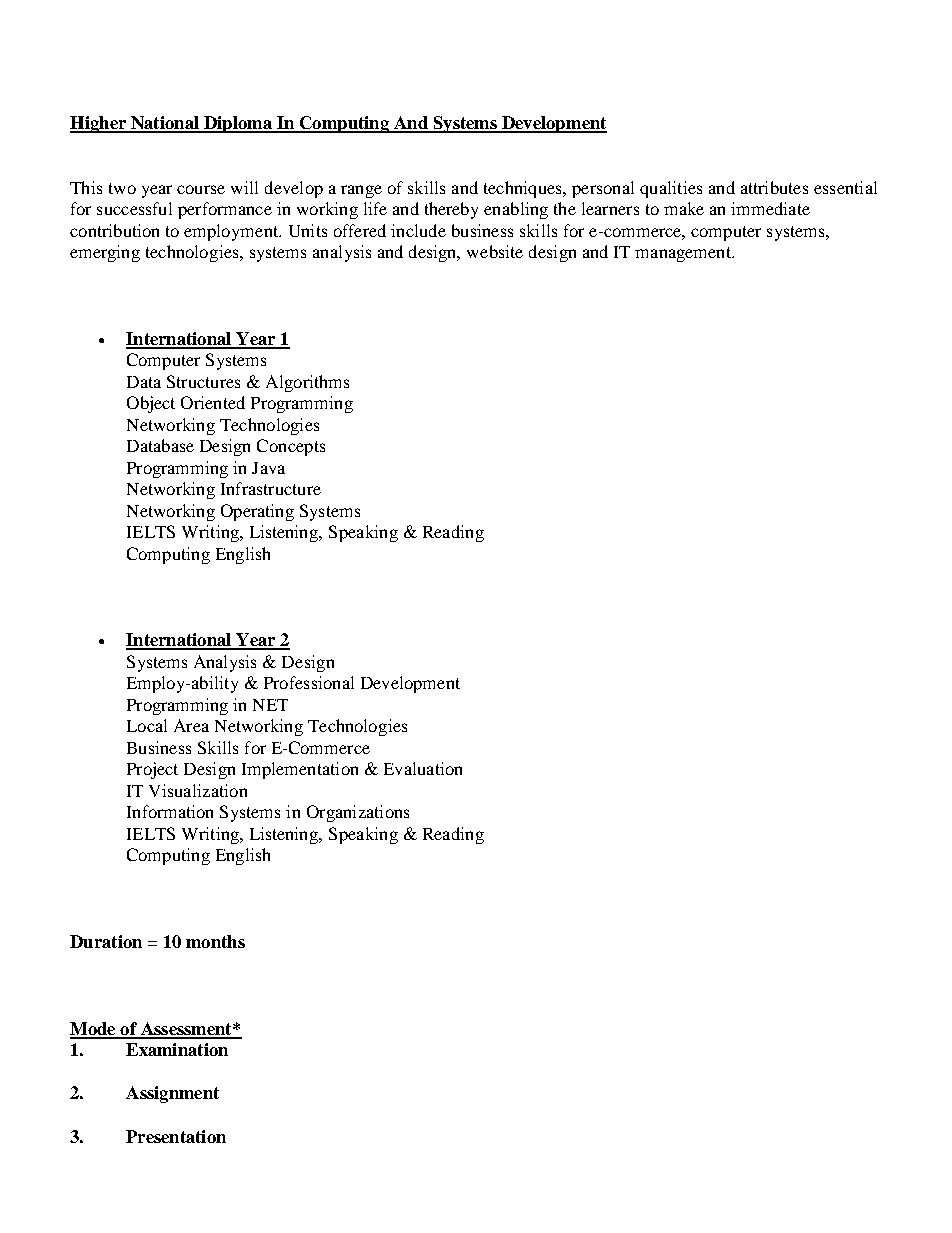 This page has height=1233, width=952. What do you see at coordinates (201, 189) in the page?
I see `course` at bounding box center [201, 189].
